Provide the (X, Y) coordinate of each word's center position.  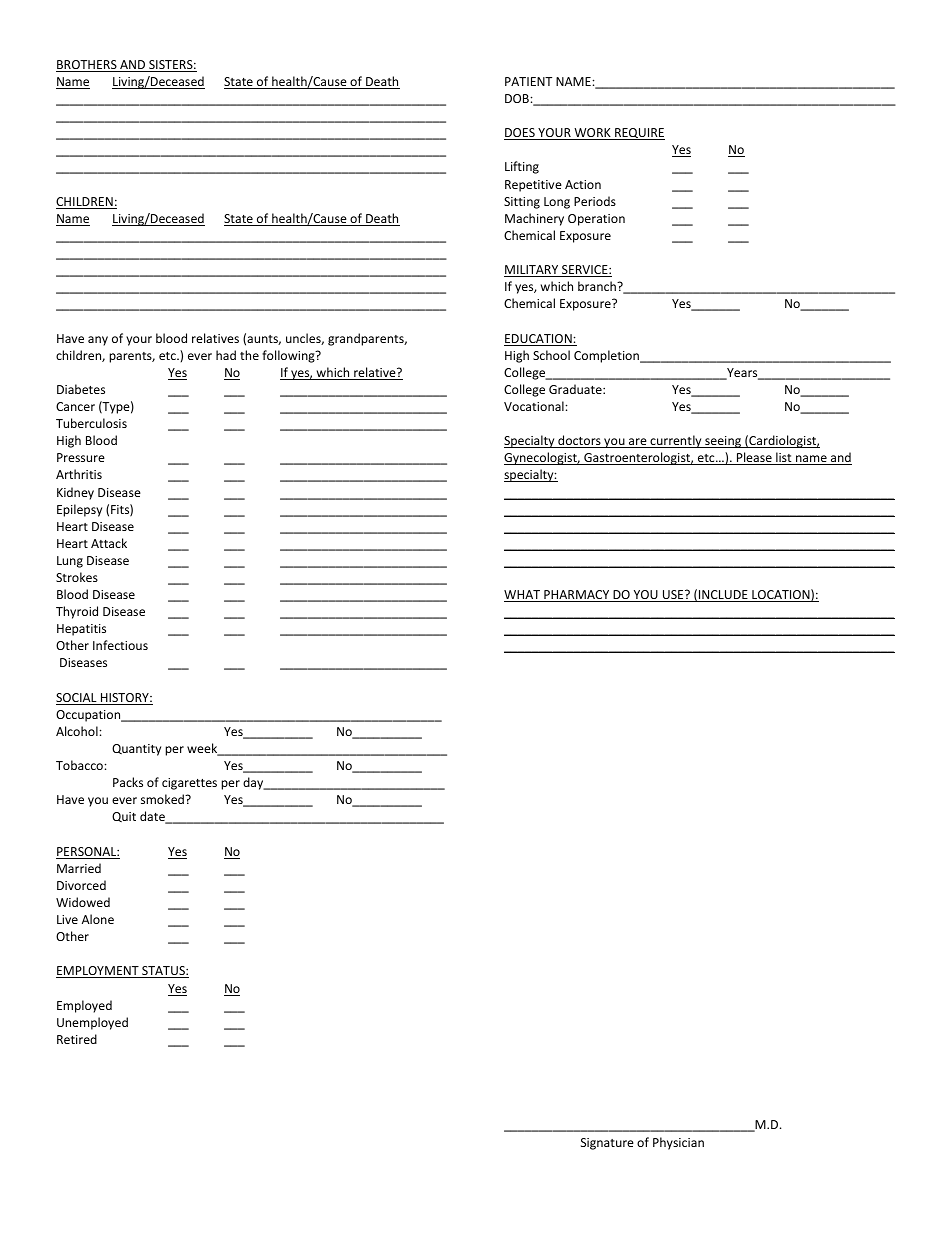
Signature (607, 1144)
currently (676, 441)
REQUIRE (639, 134)
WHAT (523, 596)
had (226, 355)
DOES (520, 134)
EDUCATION (539, 340)
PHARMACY (577, 596)
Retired (77, 1039)
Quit (124, 817)
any (98, 341)
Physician (678, 1143)
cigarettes (189, 784)
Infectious (120, 645)
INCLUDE (723, 596)
